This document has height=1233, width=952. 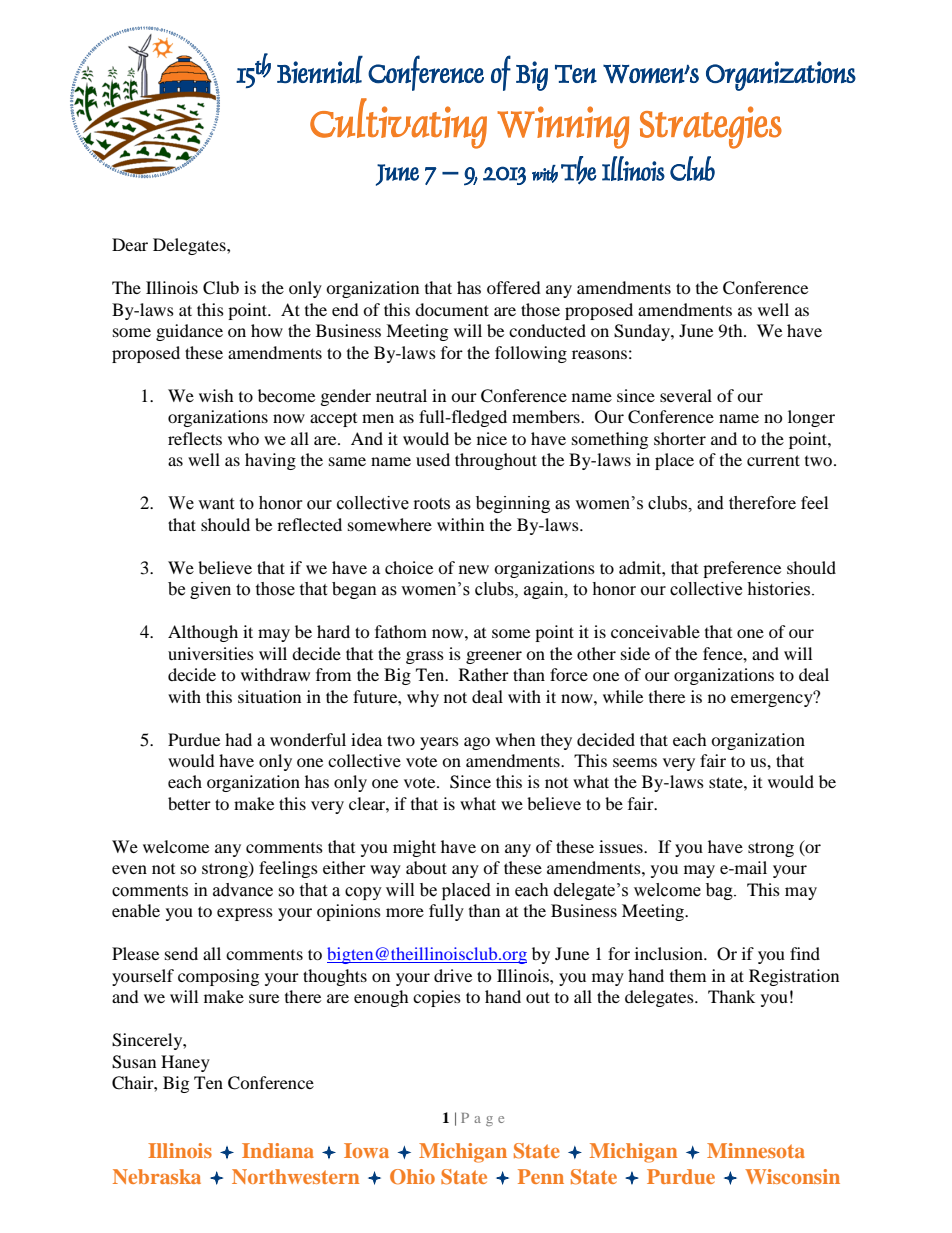 What do you see at coordinates (278, 1150) in the document?
I see `Indiana` at bounding box center [278, 1150].
